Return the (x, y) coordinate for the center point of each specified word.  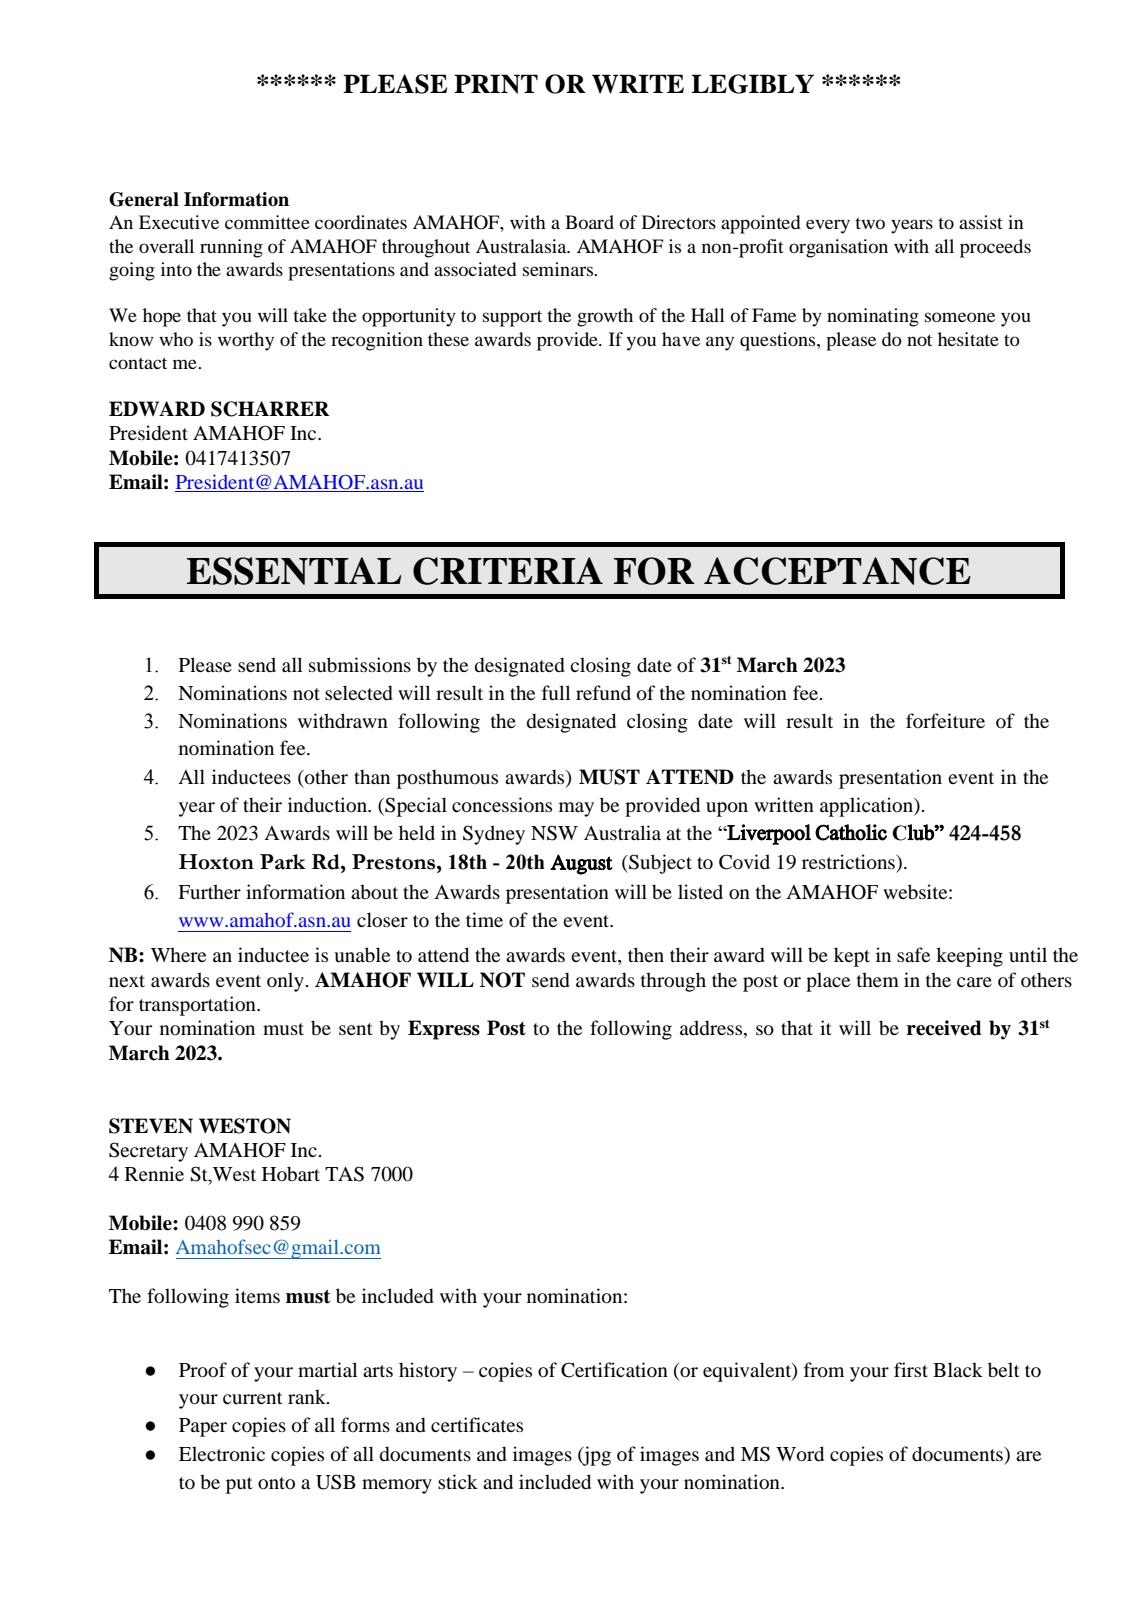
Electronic (222, 1454)
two (870, 223)
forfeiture (945, 721)
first (911, 1369)
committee (267, 222)
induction (328, 805)
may (576, 809)
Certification (614, 1370)
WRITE (638, 84)
